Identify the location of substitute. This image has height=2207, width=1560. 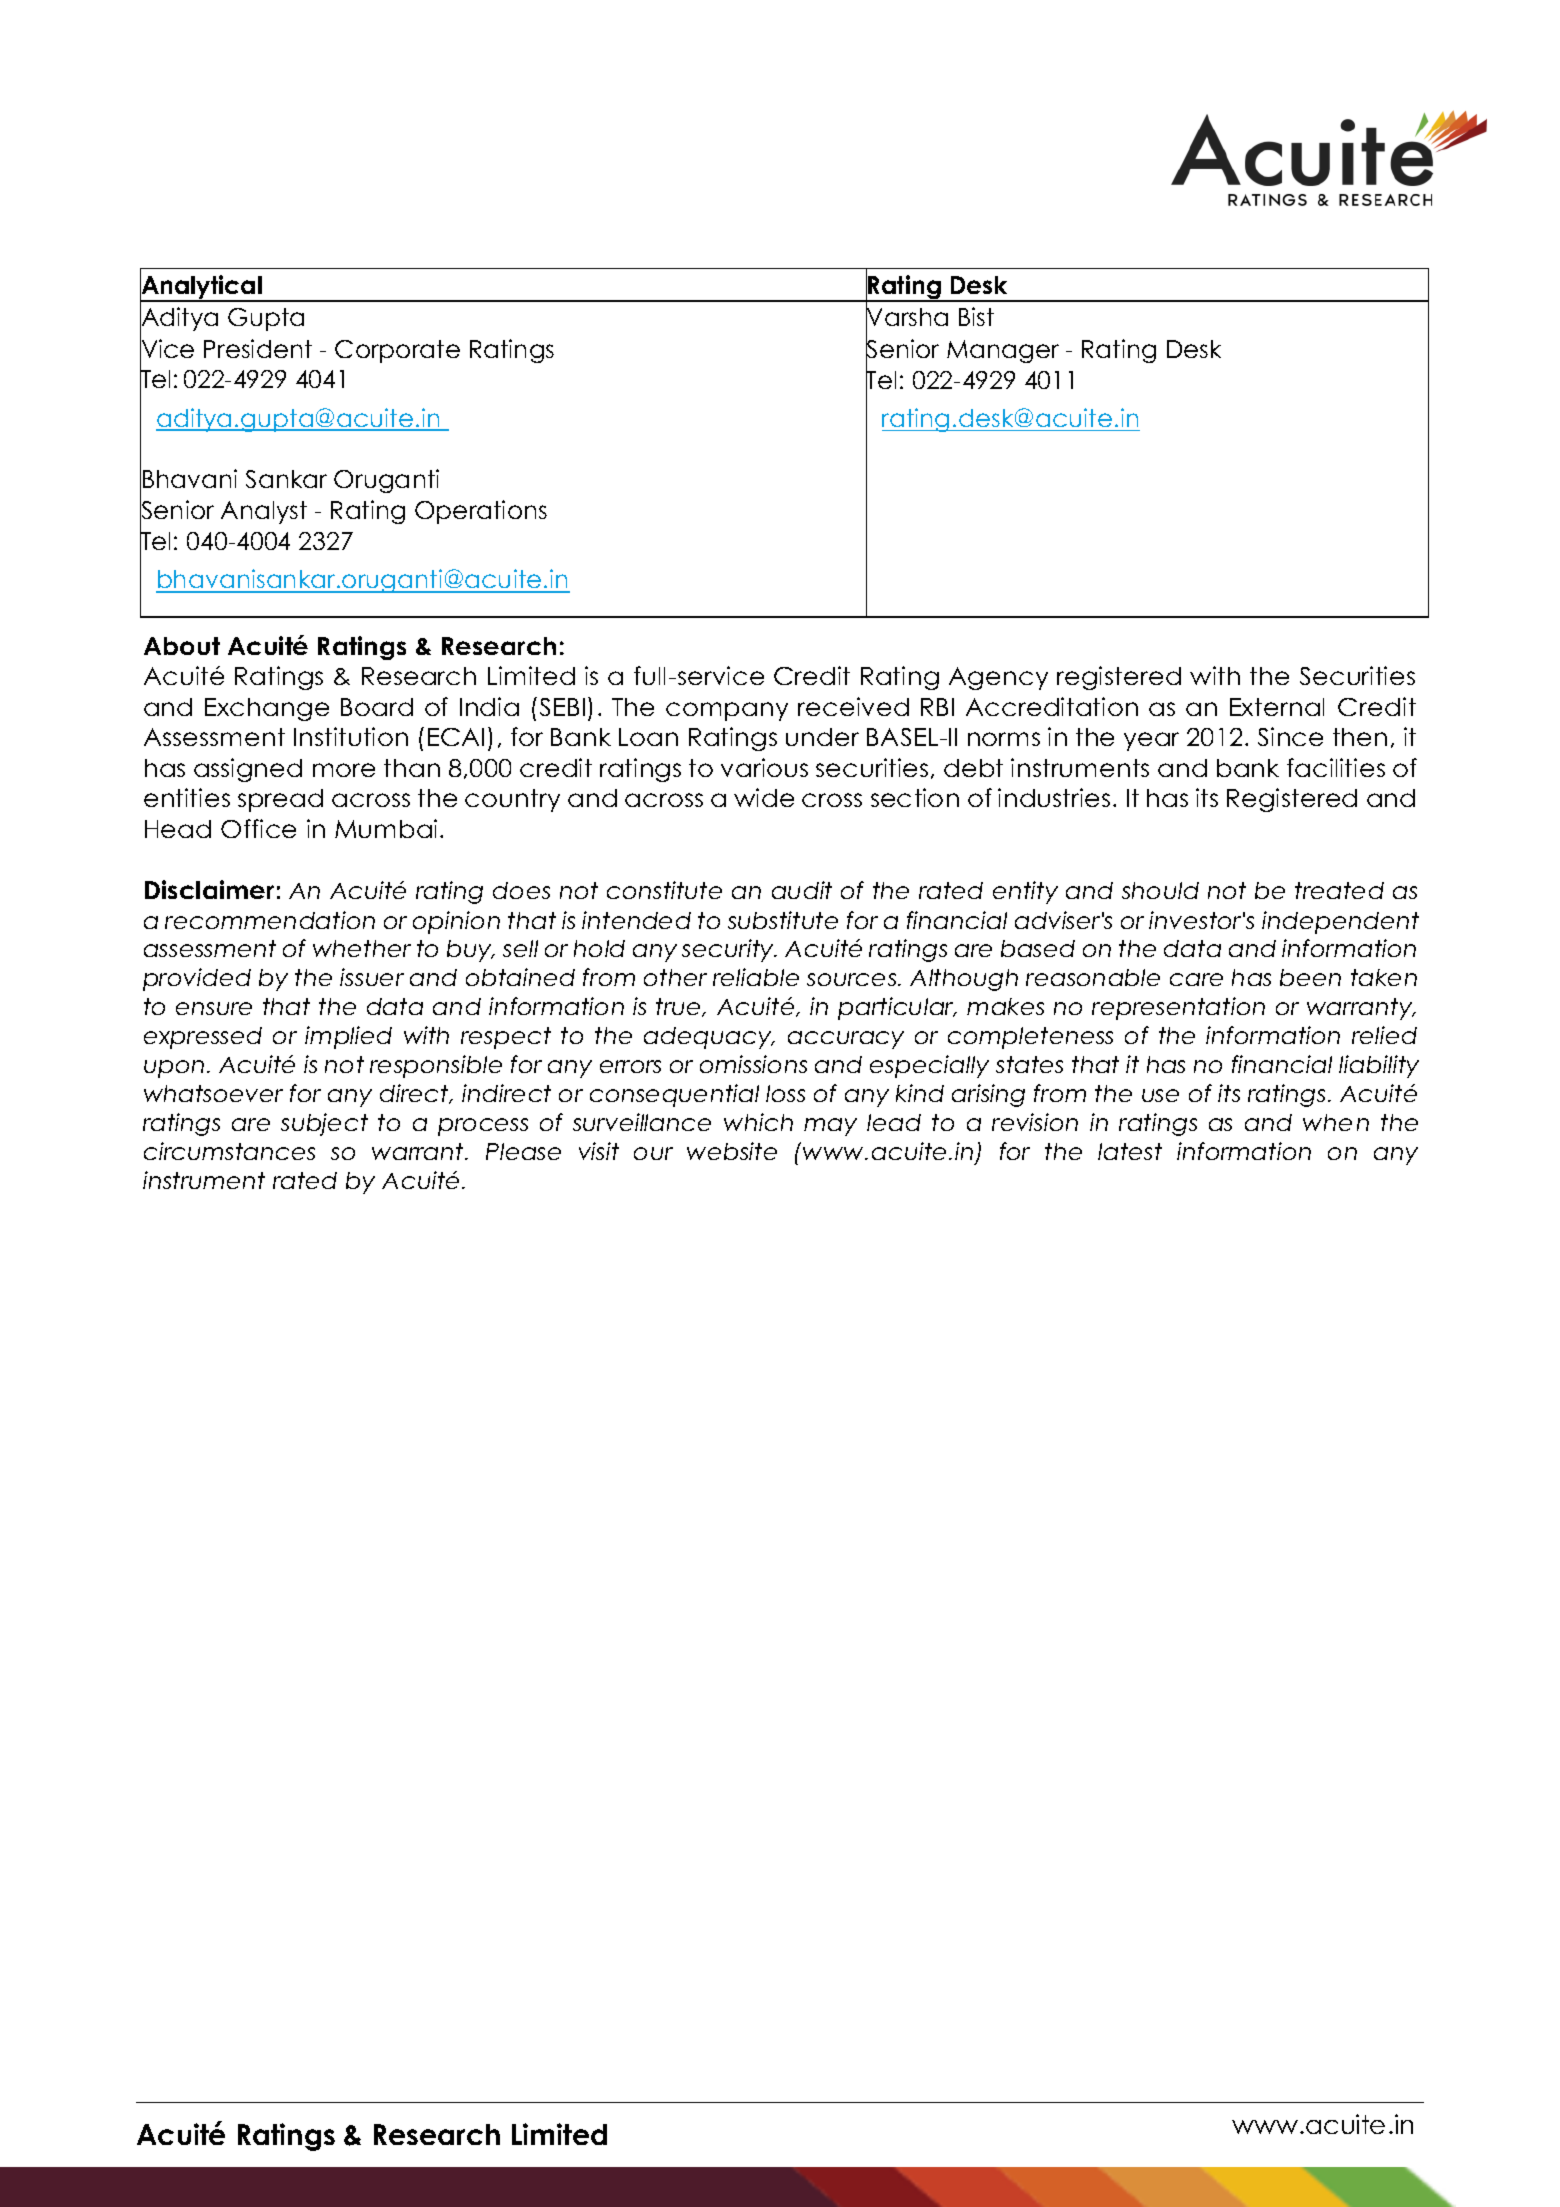
(783, 920).
